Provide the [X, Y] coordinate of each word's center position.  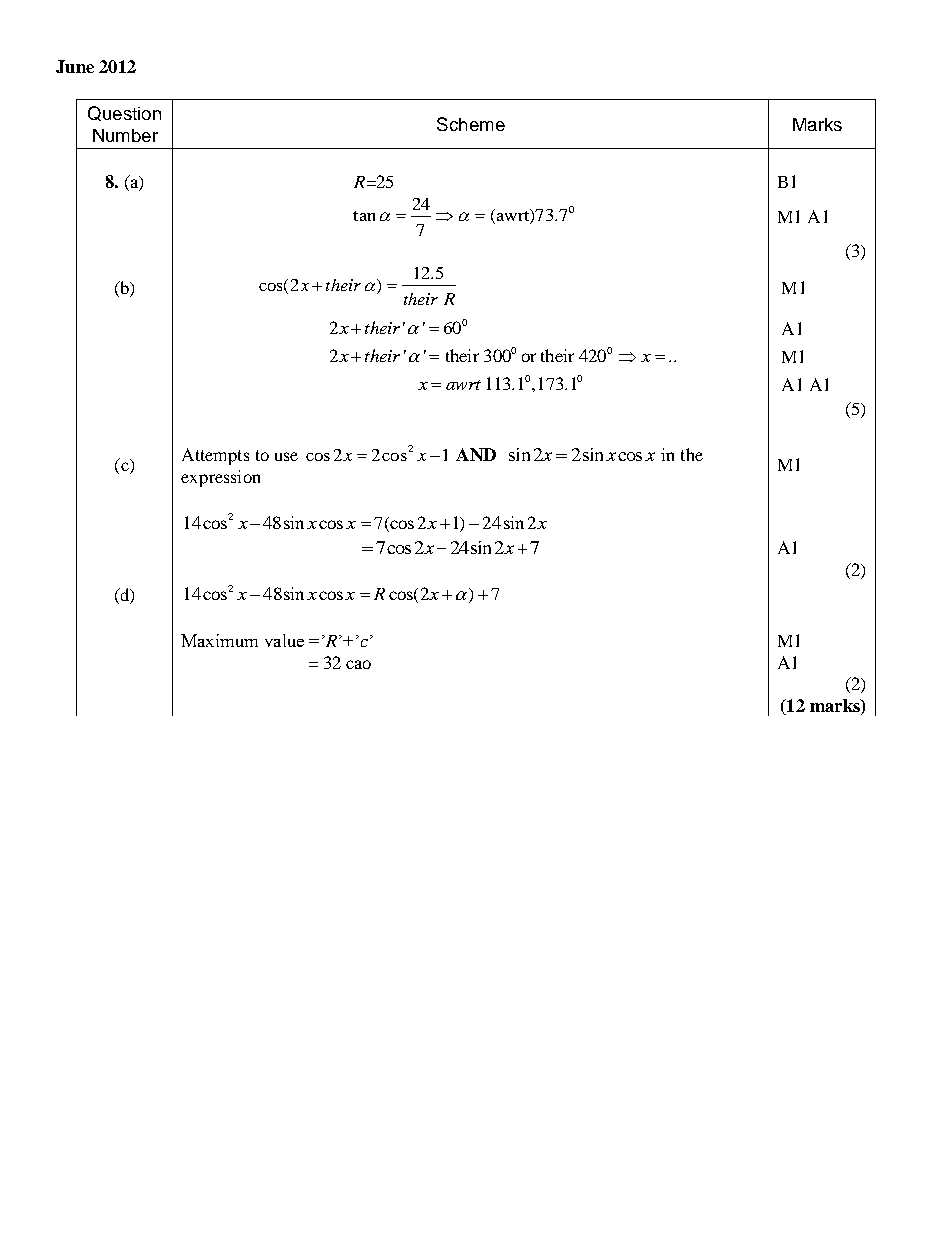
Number [125, 135]
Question [124, 113]
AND [476, 454]
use [286, 456]
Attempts [215, 456]
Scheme [471, 124]
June [75, 66]
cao [358, 664]
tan [364, 216]
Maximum [219, 640]
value [284, 640]
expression [220, 478]
